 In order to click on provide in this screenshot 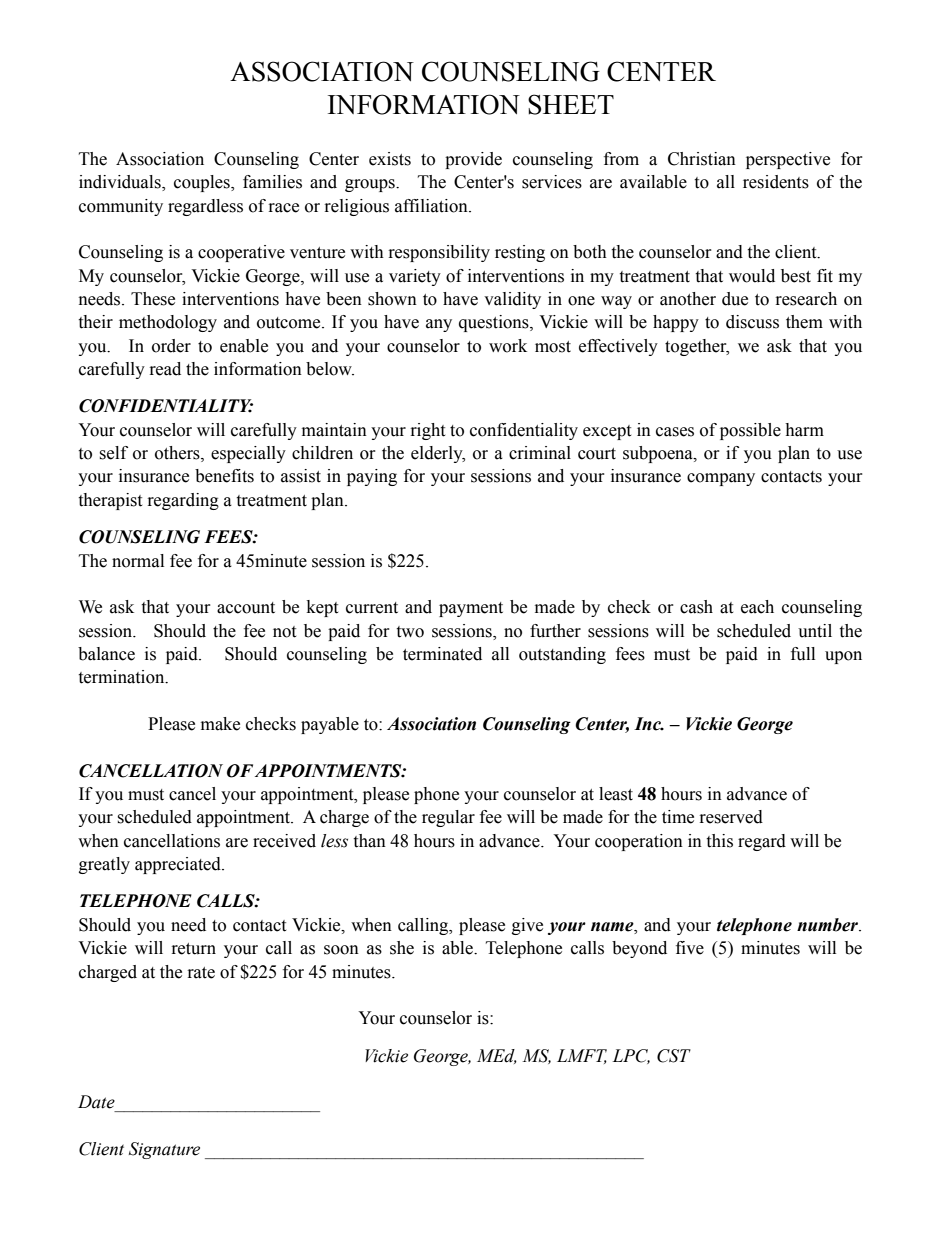, I will do `click(473, 160)`.
